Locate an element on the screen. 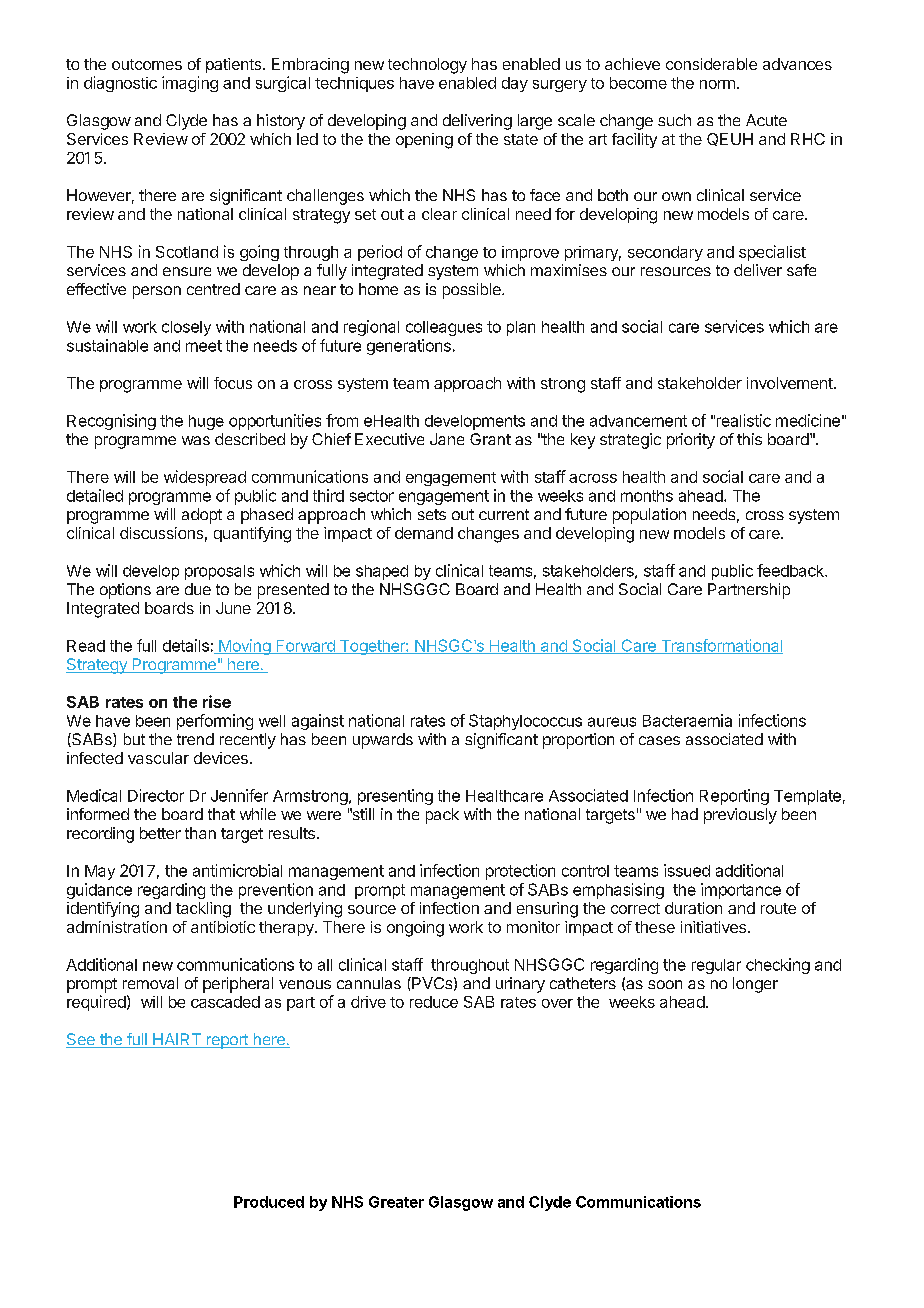 Image resolution: width=924 pixels, height=1308 pixels. Greater is located at coordinates (396, 1202).
